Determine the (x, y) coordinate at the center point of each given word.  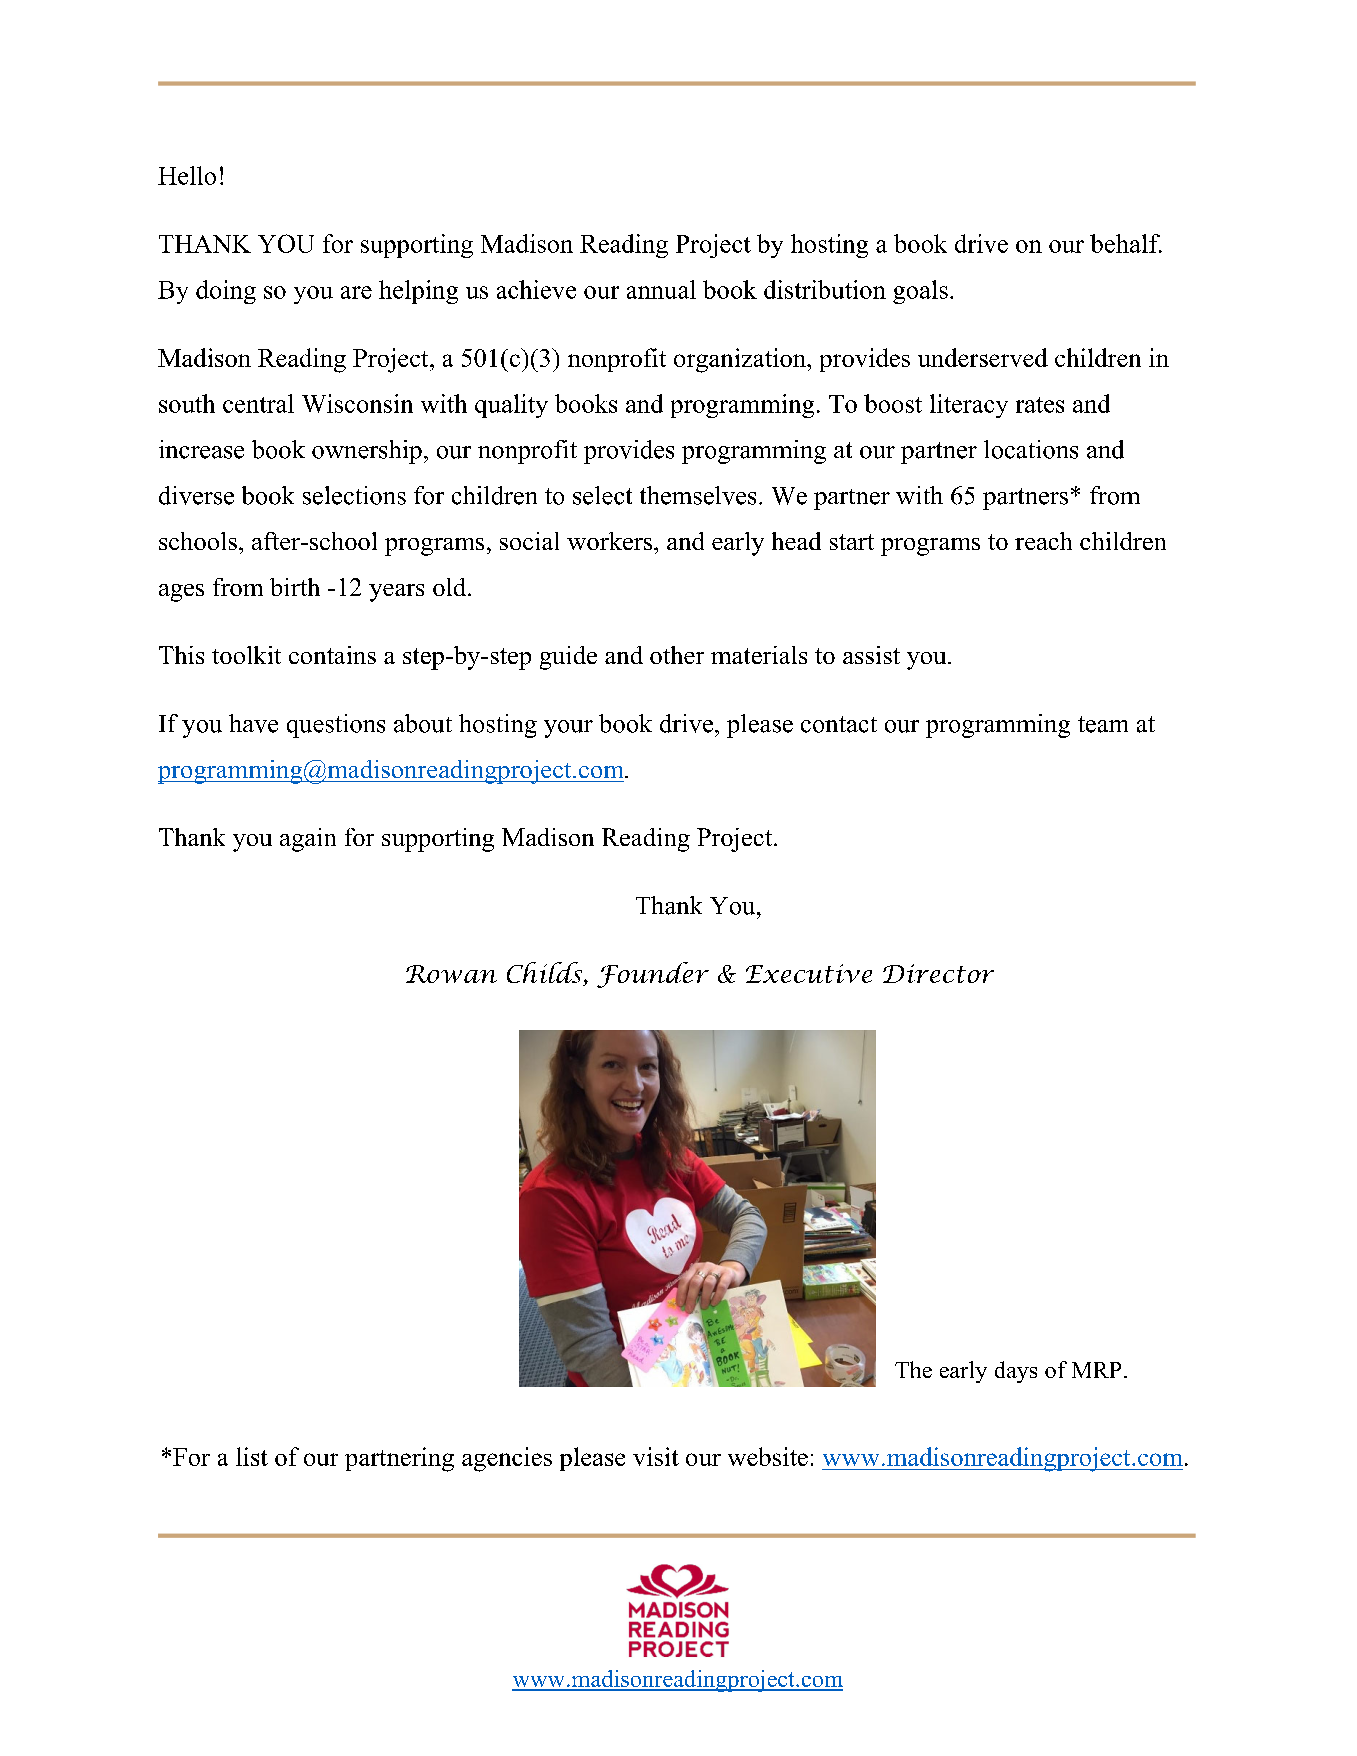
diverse (196, 495)
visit (656, 1456)
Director (938, 973)
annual (661, 289)
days (1016, 1372)
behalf (1126, 243)
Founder (653, 975)
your (568, 729)
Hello (187, 175)
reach (1043, 541)
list (252, 1456)
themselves (698, 495)
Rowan (451, 974)
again (308, 840)
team (1103, 724)
